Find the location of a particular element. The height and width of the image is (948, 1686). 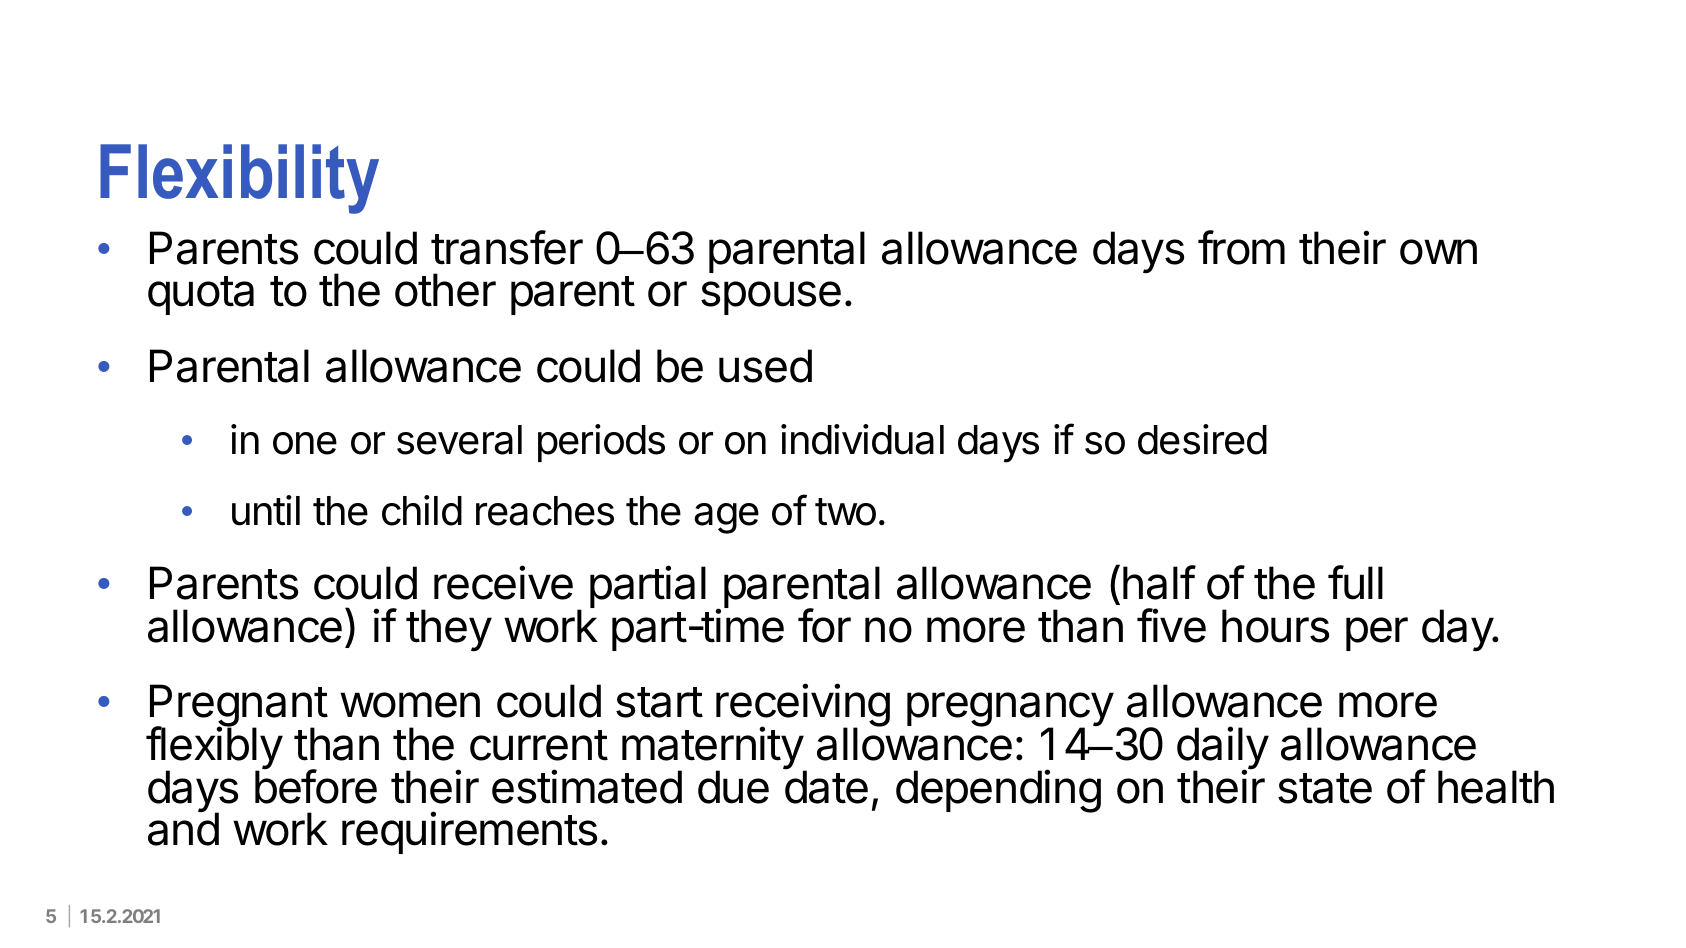

transfer is located at coordinates (507, 247).
